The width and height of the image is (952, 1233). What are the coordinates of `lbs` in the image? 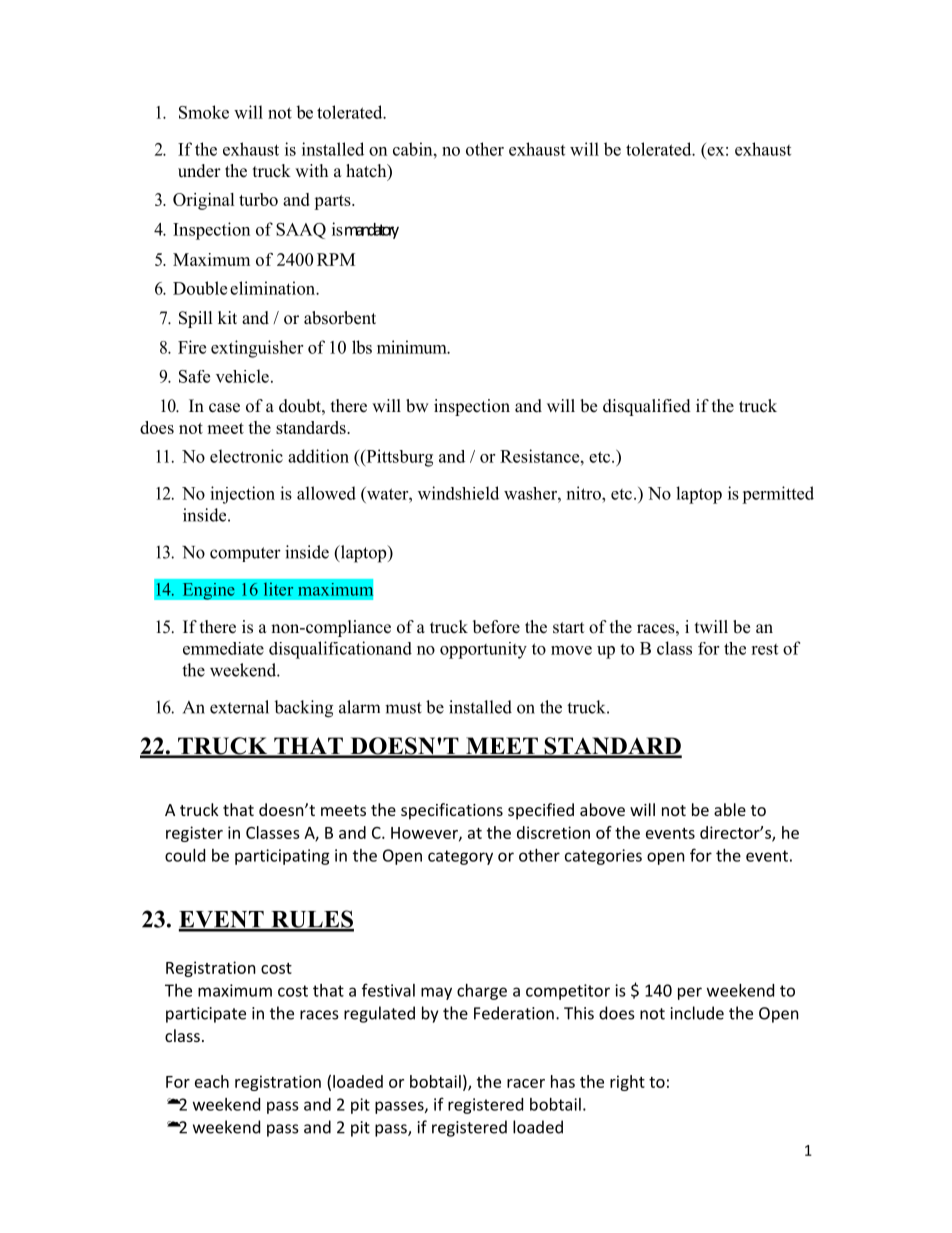 It's located at (362, 347).
